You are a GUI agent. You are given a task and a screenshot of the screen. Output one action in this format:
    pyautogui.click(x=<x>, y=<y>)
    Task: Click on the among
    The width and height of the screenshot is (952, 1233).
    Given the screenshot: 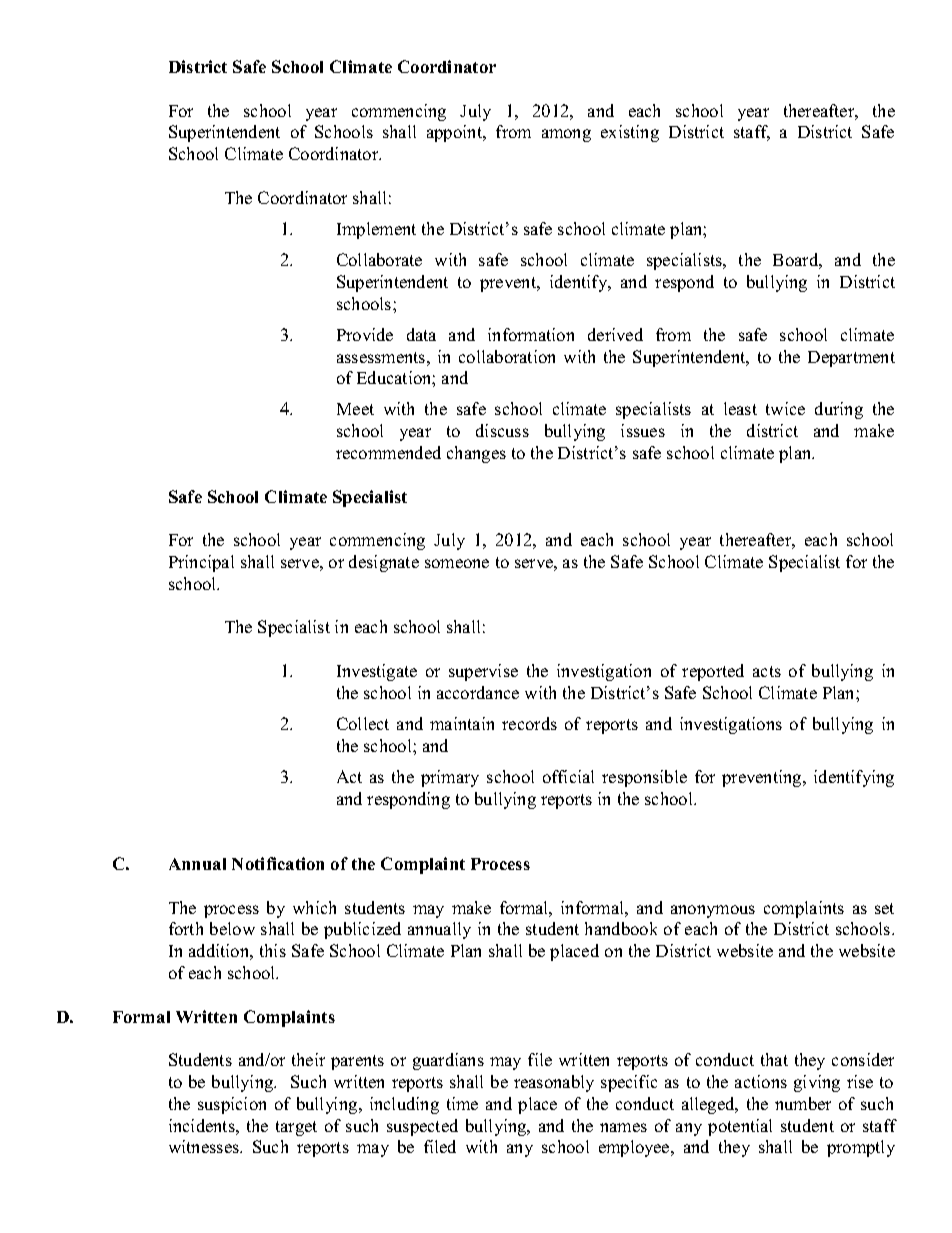 What is the action you would take?
    pyautogui.click(x=566, y=135)
